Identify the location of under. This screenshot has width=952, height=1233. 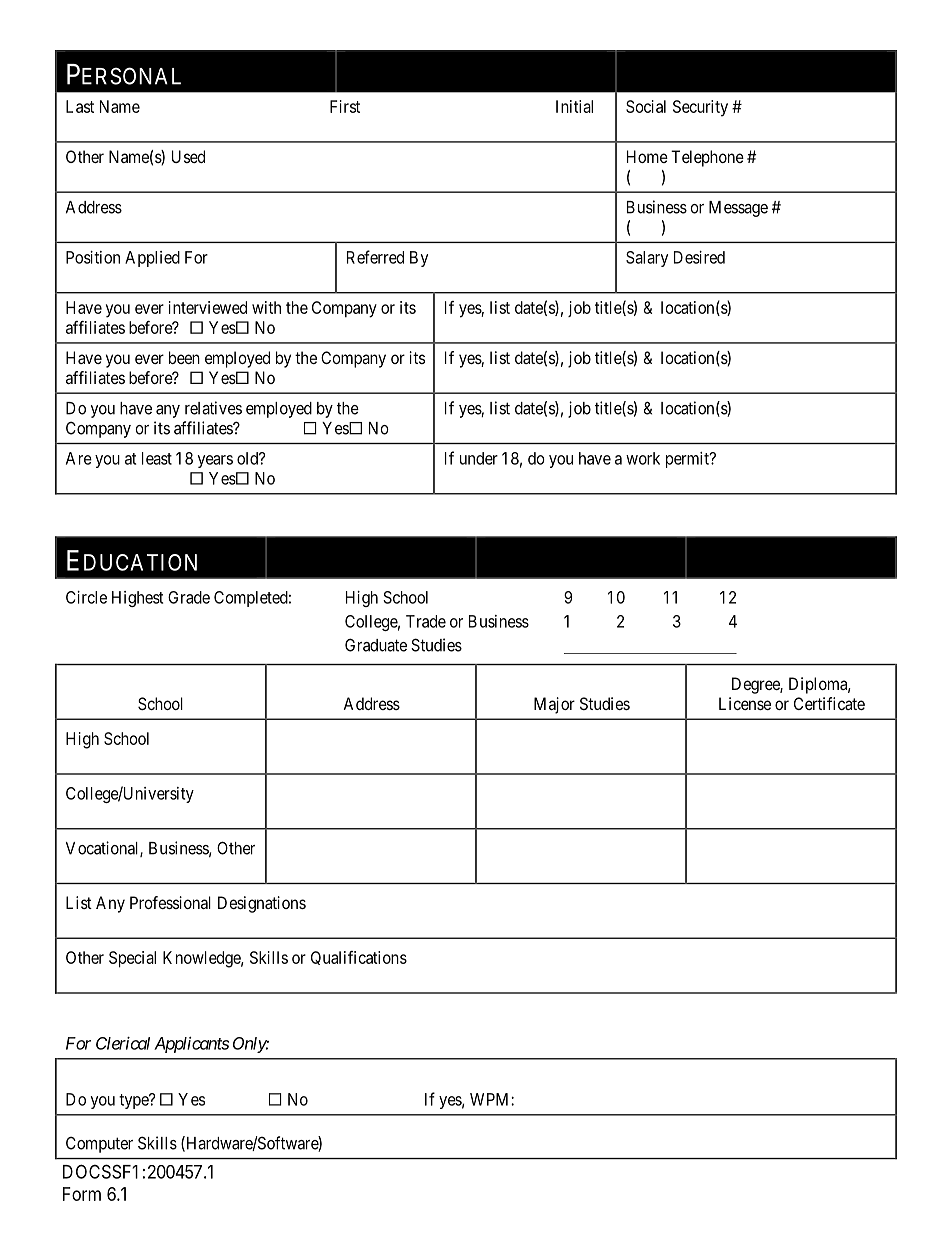
(479, 458).
